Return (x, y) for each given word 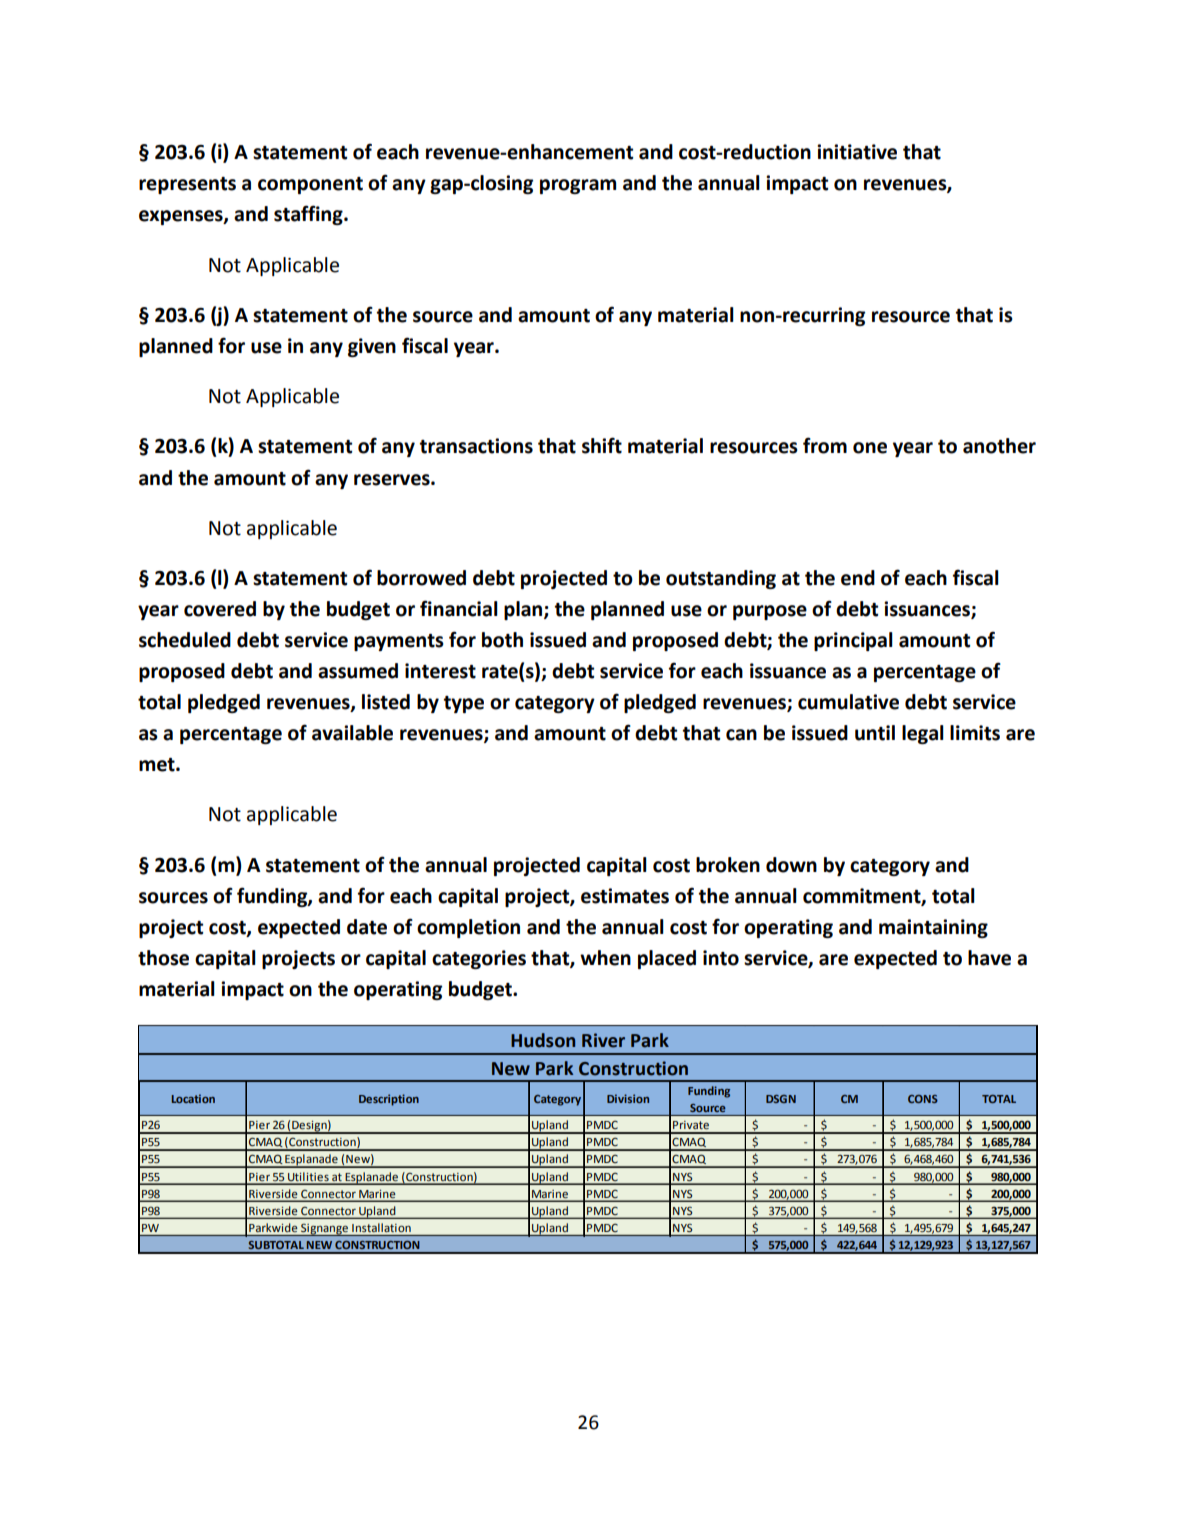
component (310, 185)
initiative (857, 152)
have (989, 958)
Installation (381, 1227)
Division (628, 1098)
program (578, 186)
